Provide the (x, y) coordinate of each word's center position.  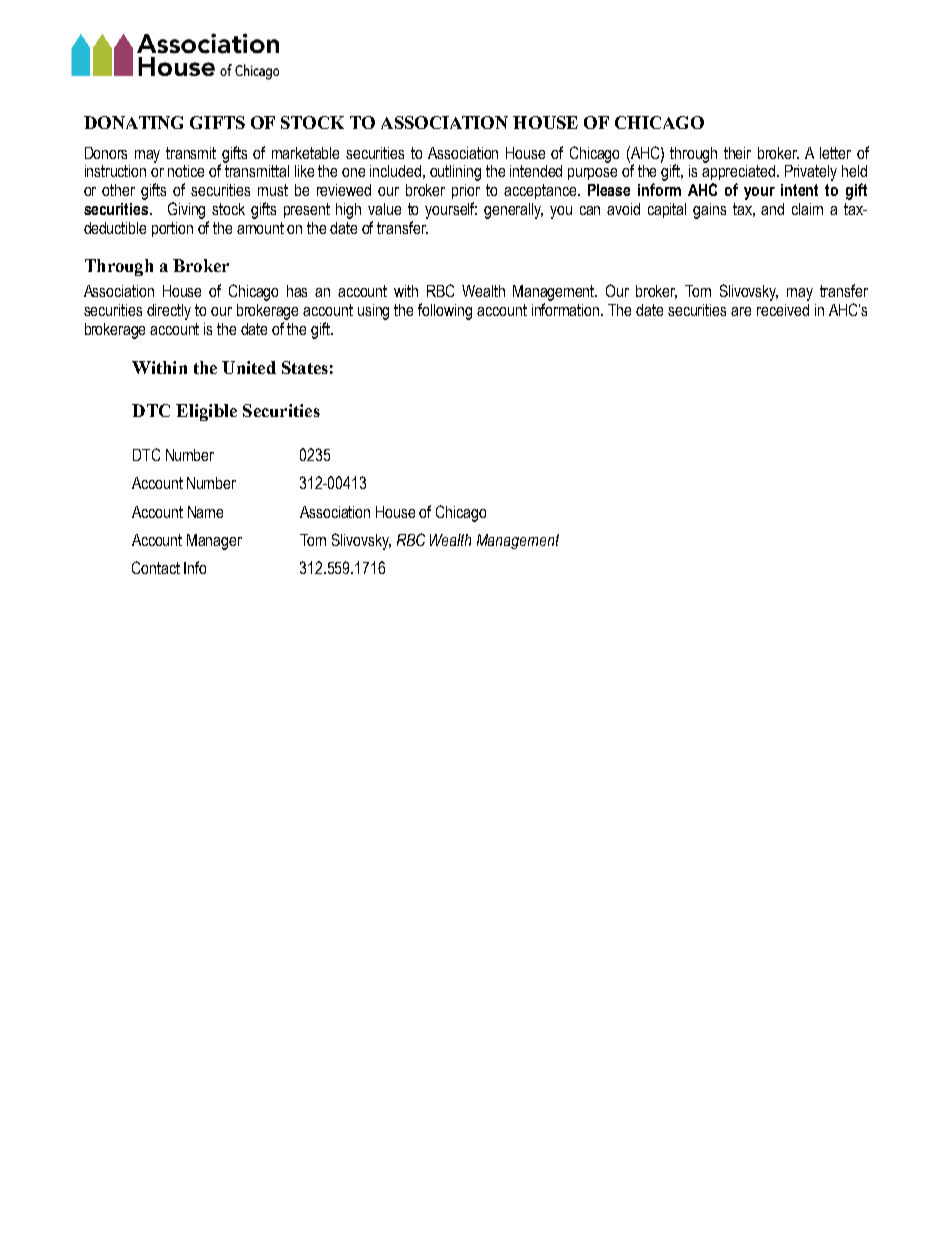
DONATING (133, 122)
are (741, 311)
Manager (214, 542)
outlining (455, 173)
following (445, 311)
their (737, 153)
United (249, 367)
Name (205, 512)
